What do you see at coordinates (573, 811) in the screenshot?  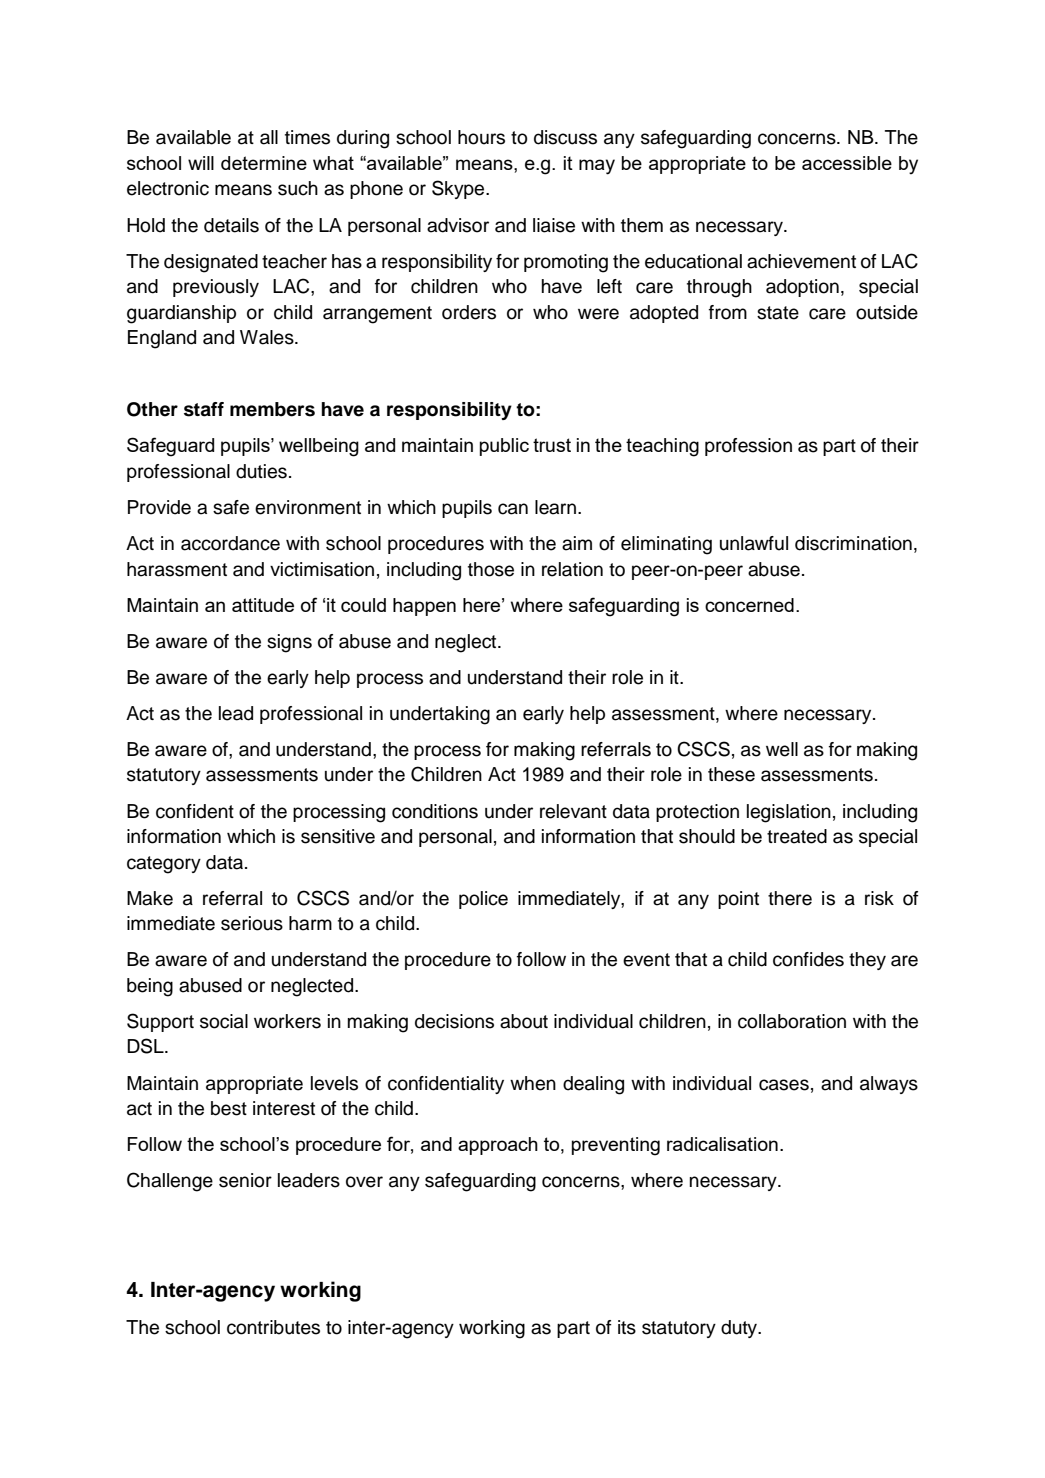 I see `relevant` at bounding box center [573, 811].
